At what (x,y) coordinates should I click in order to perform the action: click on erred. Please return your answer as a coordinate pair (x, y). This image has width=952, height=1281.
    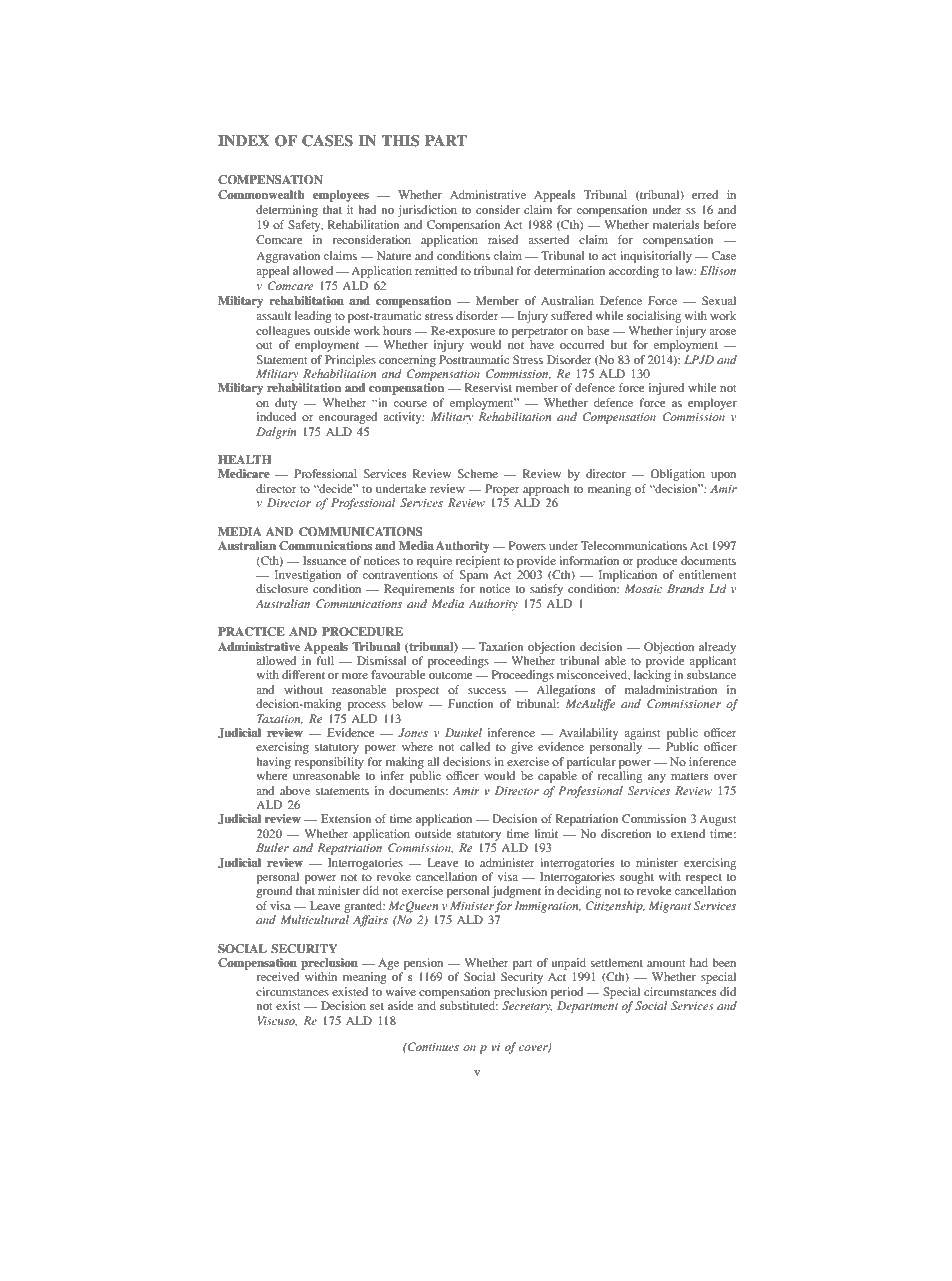
    Looking at the image, I should click on (705, 194).
